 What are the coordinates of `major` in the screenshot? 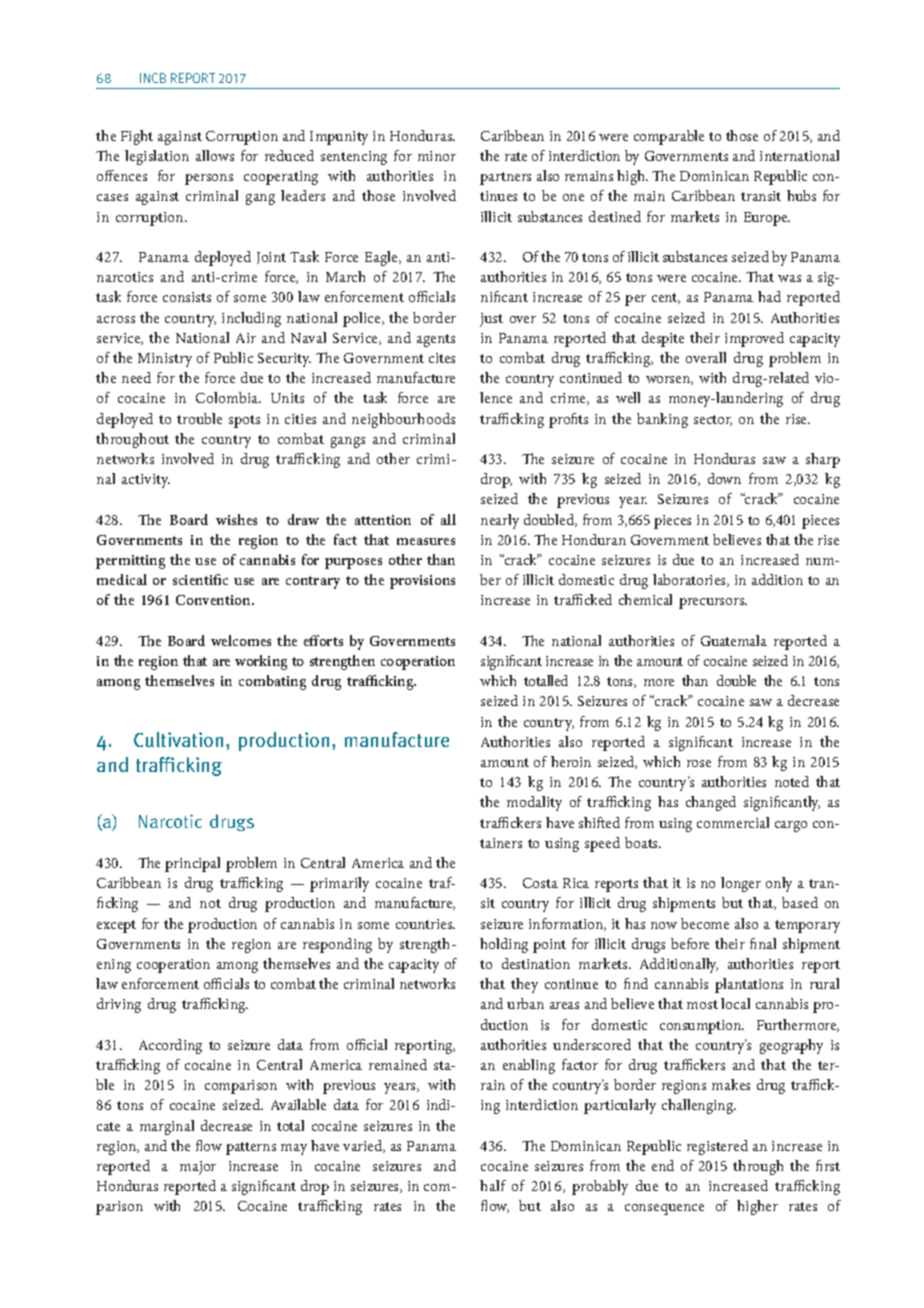 It's located at (198, 1168).
